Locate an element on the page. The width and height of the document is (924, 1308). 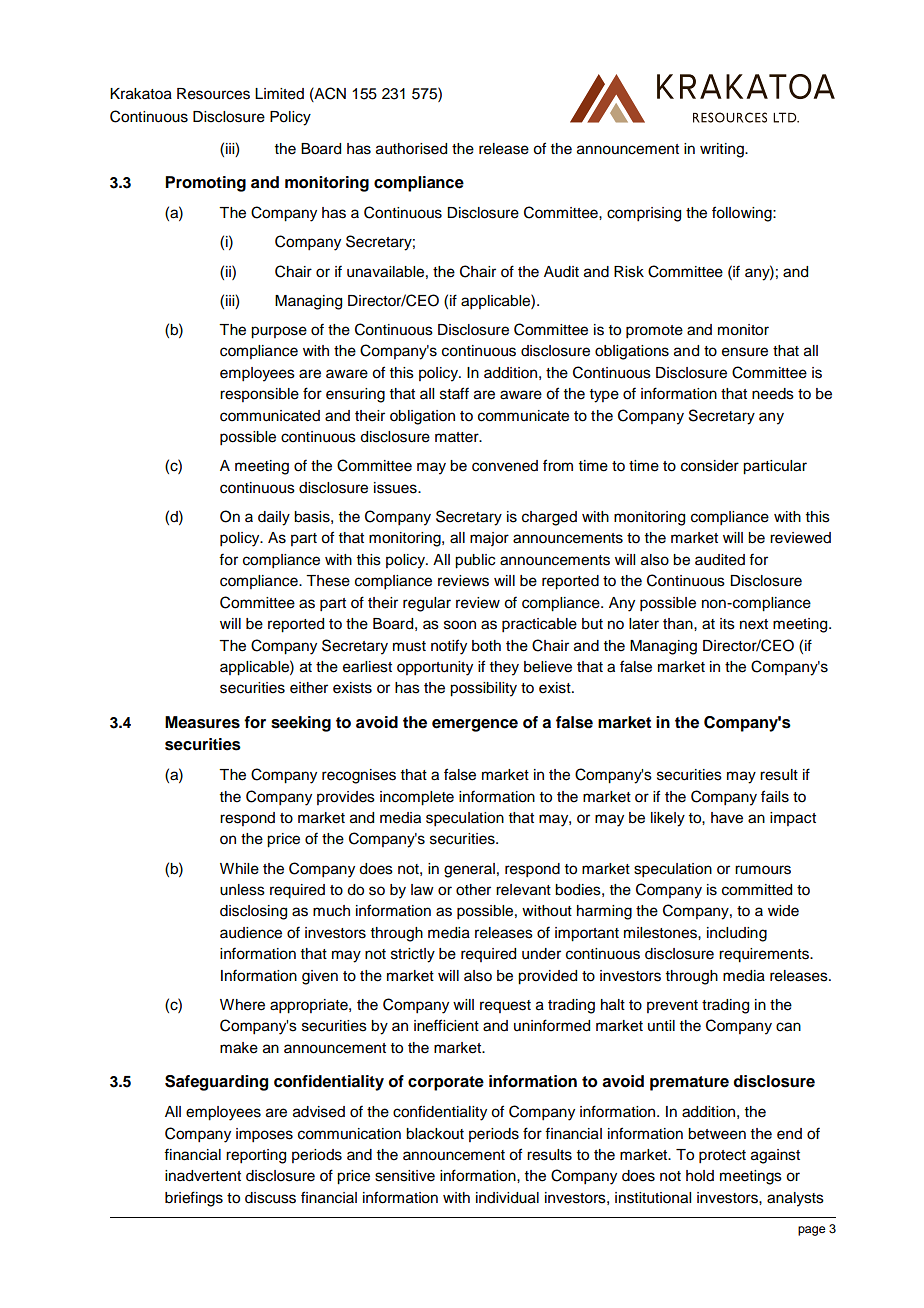
Resources is located at coordinates (213, 94).
